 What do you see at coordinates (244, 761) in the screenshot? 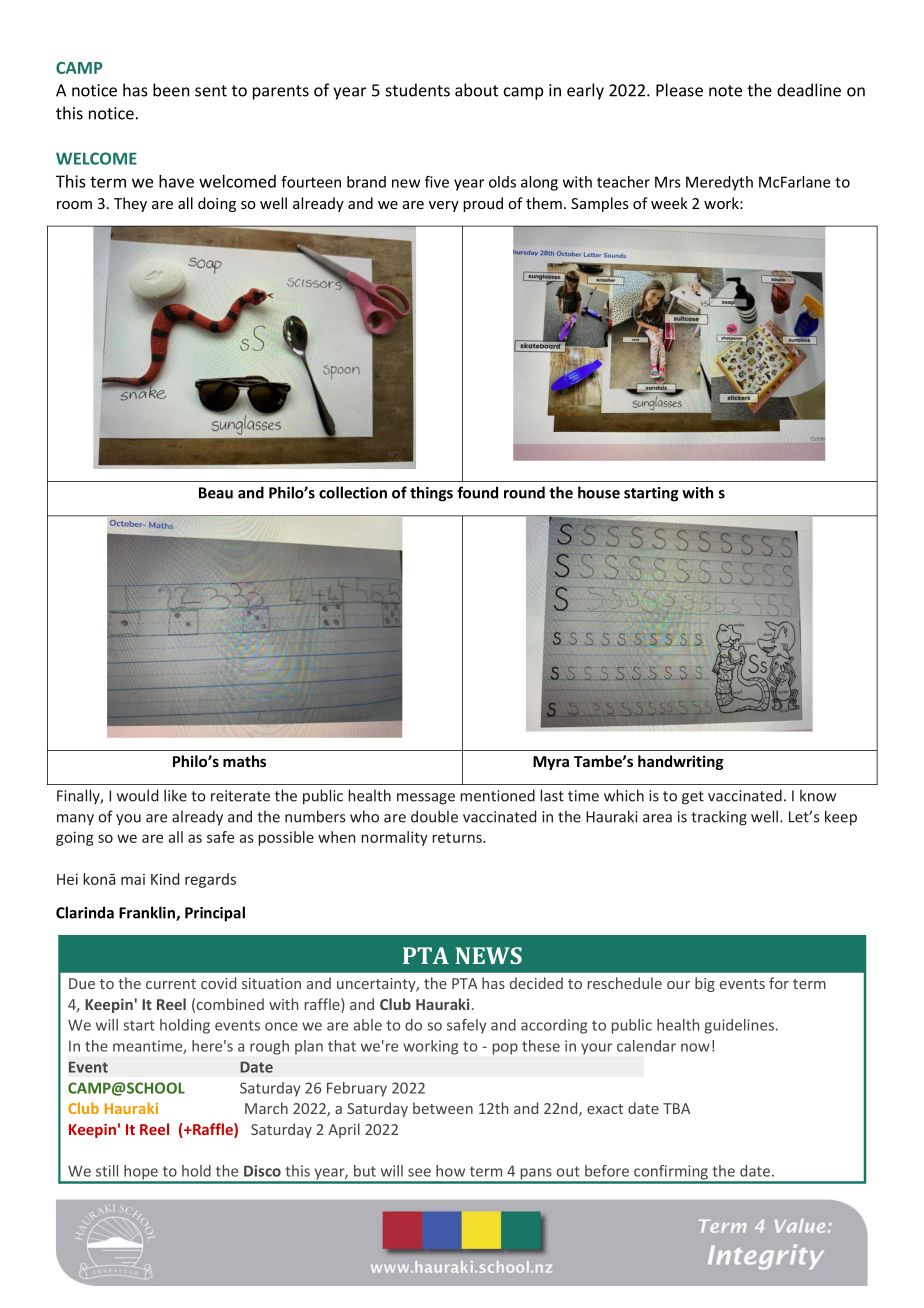
I see `maths` at bounding box center [244, 761].
